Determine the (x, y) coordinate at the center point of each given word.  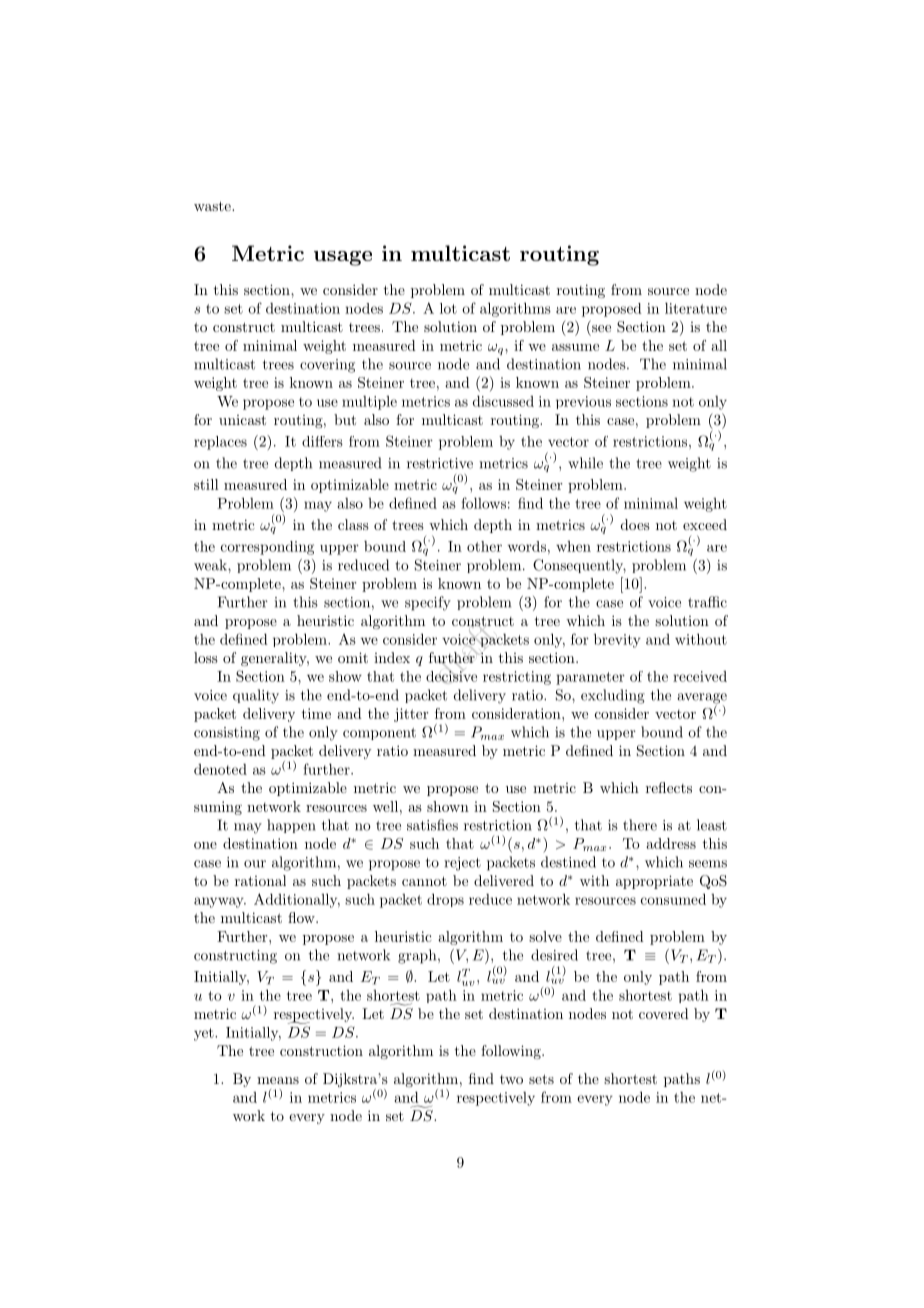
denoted (220, 769)
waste (213, 206)
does (635, 524)
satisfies (432, 825)
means (278, 1080)
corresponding (267, 548)
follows (483, 503)
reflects (669, 787)
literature (696, 308)
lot (448, 308)
